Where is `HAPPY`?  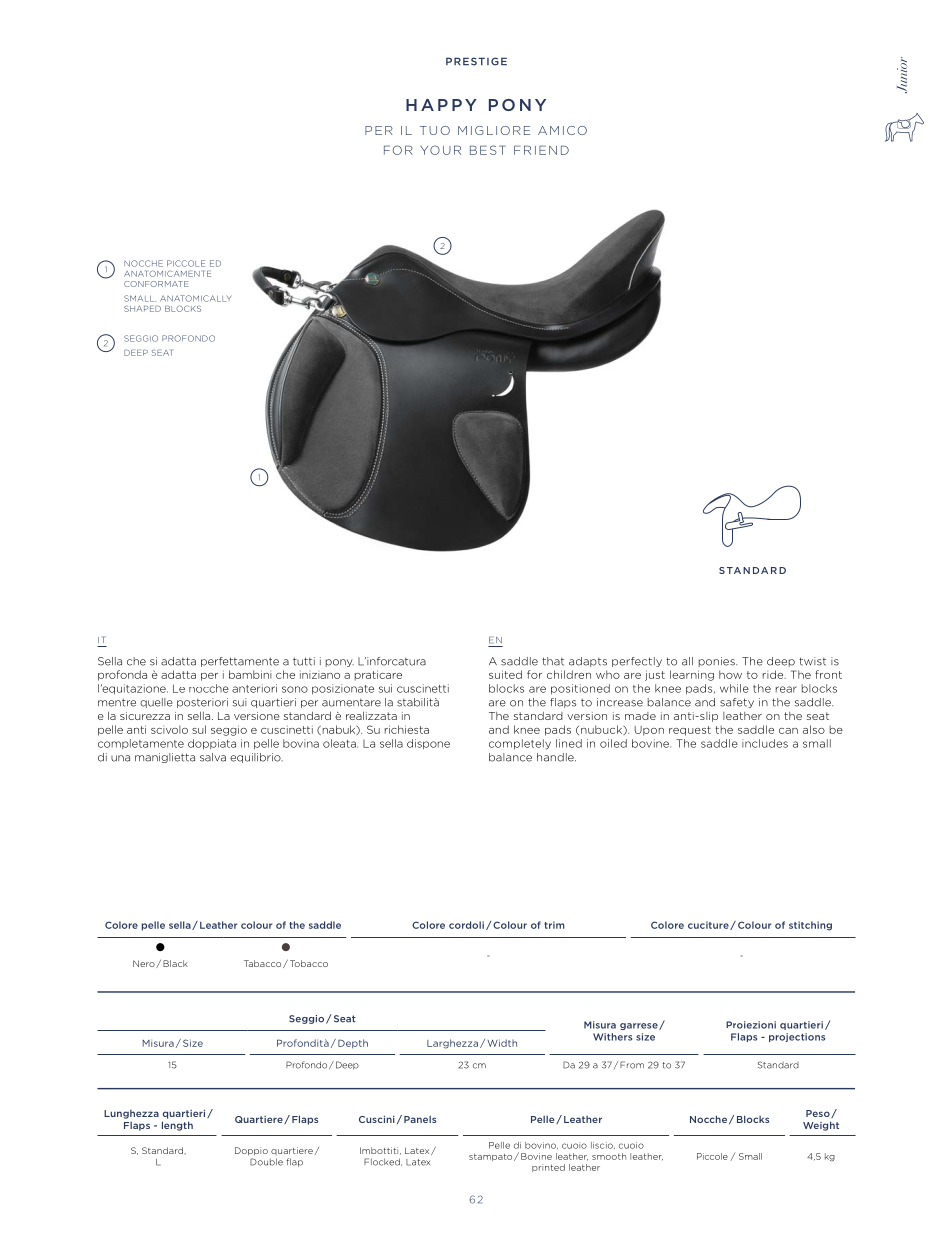
HAPPY is located at coordinates (441, 105).
